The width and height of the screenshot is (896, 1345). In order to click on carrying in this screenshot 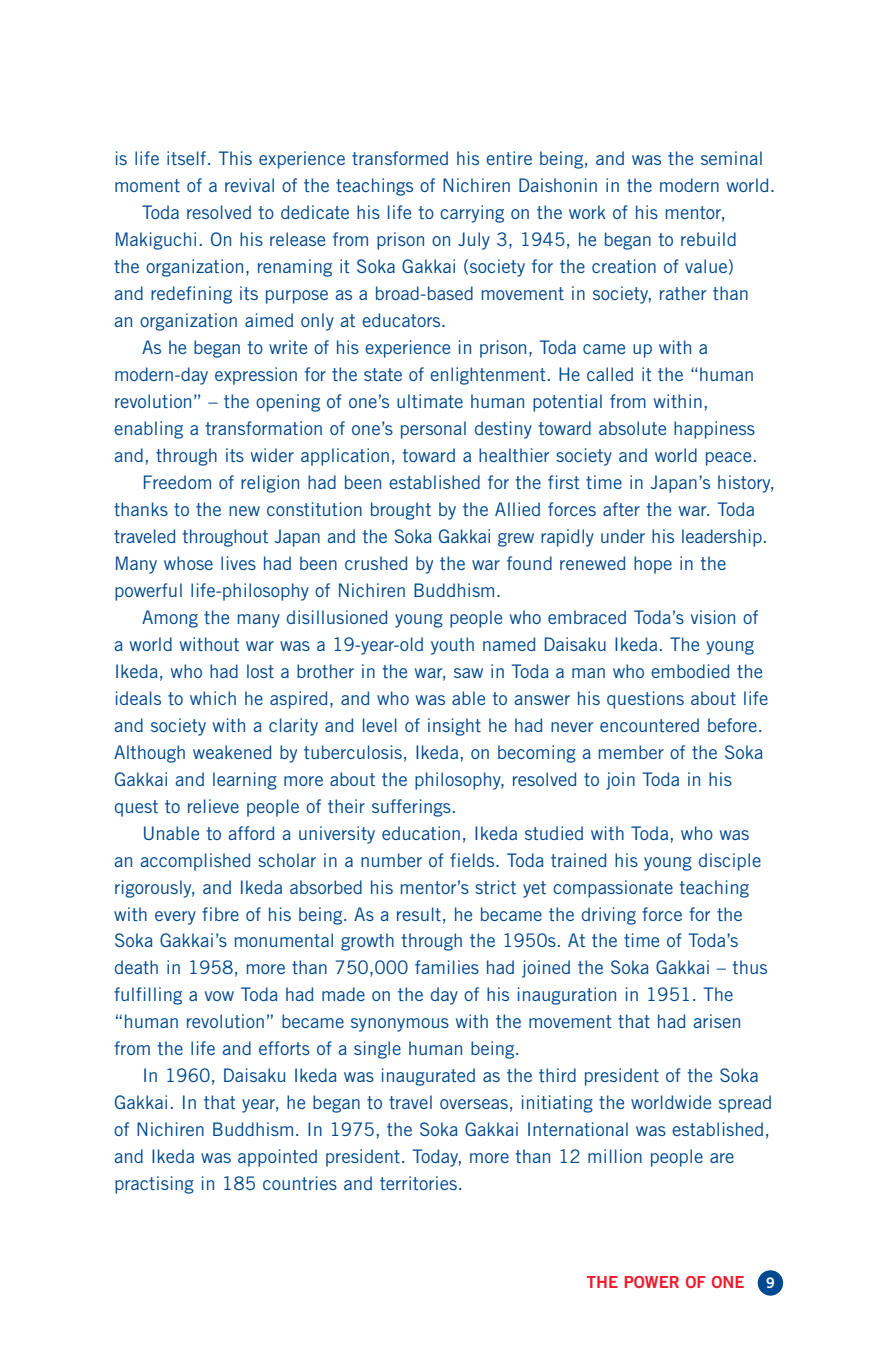, I will do `click(472, 214)`.
